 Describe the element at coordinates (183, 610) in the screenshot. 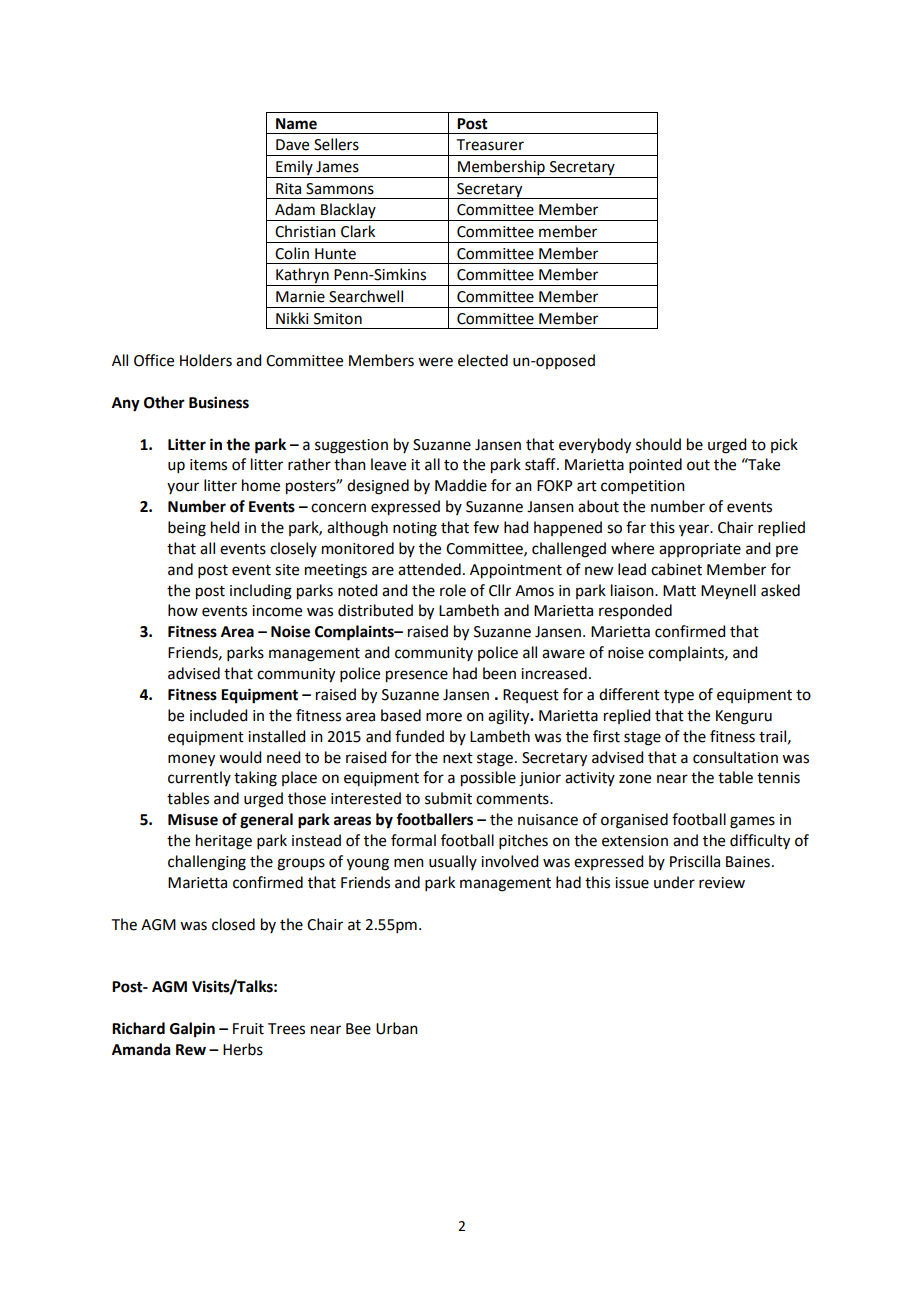

I see `how` at that location.
